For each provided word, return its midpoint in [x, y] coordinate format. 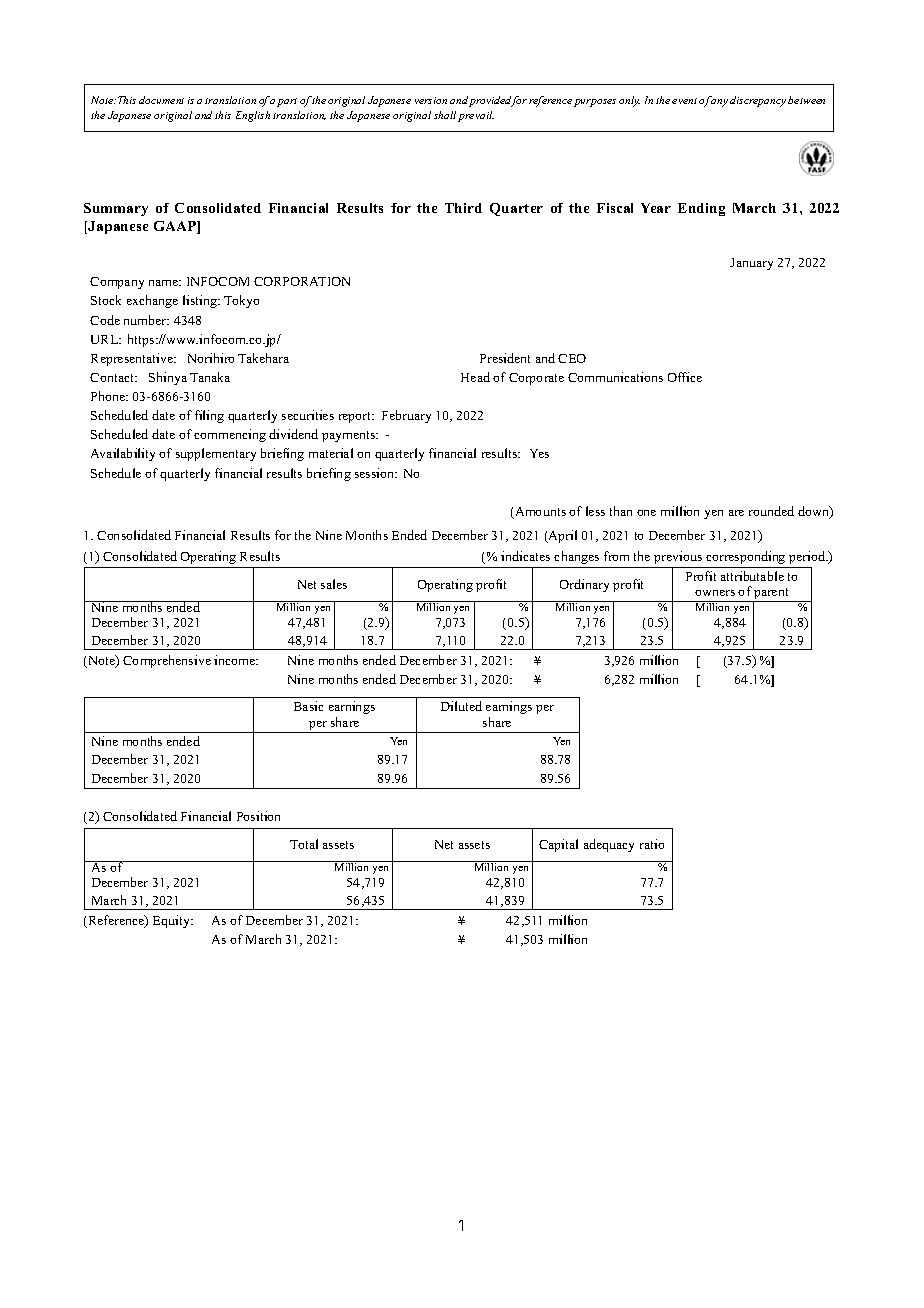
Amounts [539, 513]
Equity [173, 921]
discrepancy [758, 101]
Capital [558, 845]
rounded [771, 511]
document [161, 100]
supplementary [216, 454]
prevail [476, 116]
